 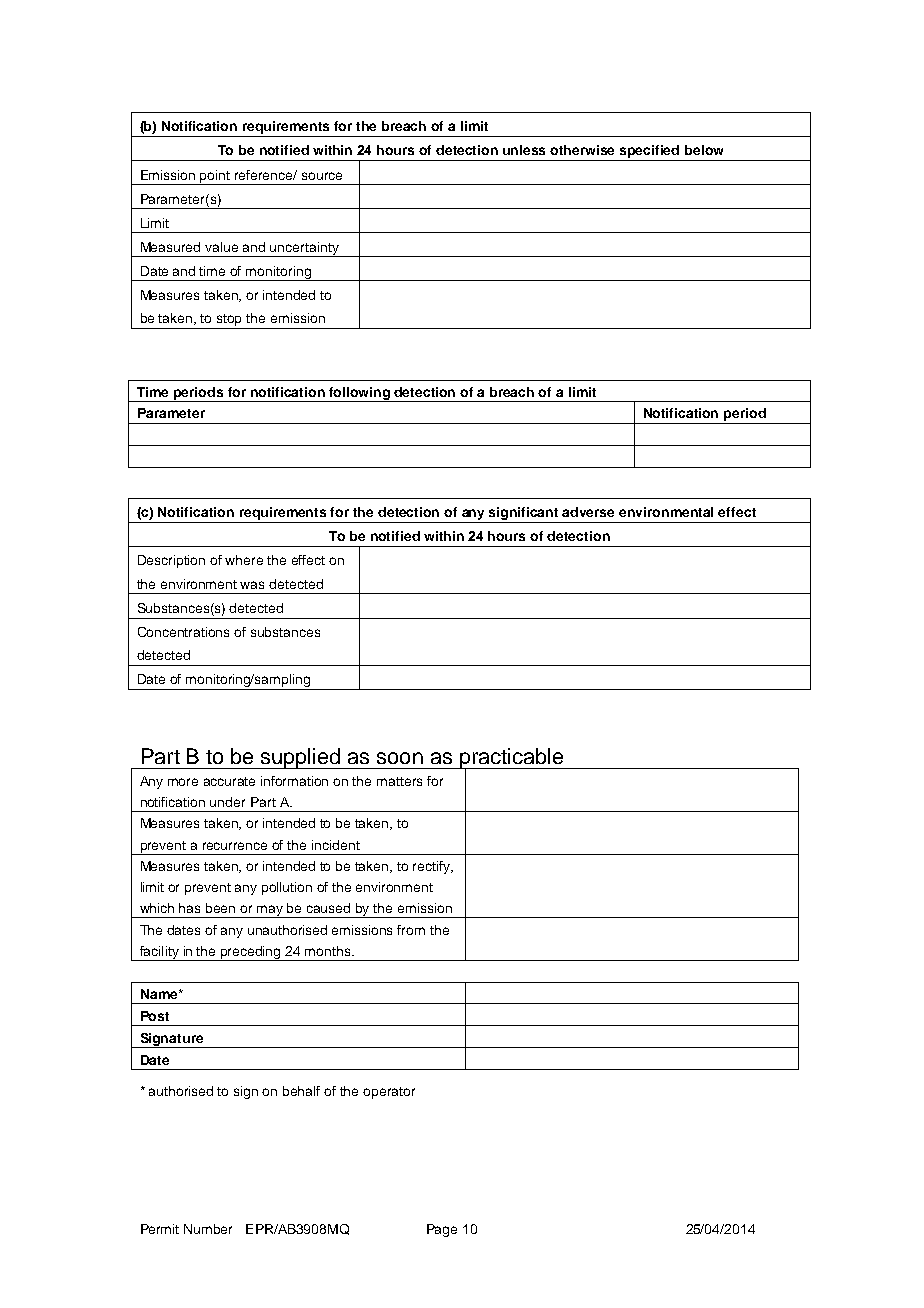 I want to click on Concentrations, so click(x=183, y=632).
